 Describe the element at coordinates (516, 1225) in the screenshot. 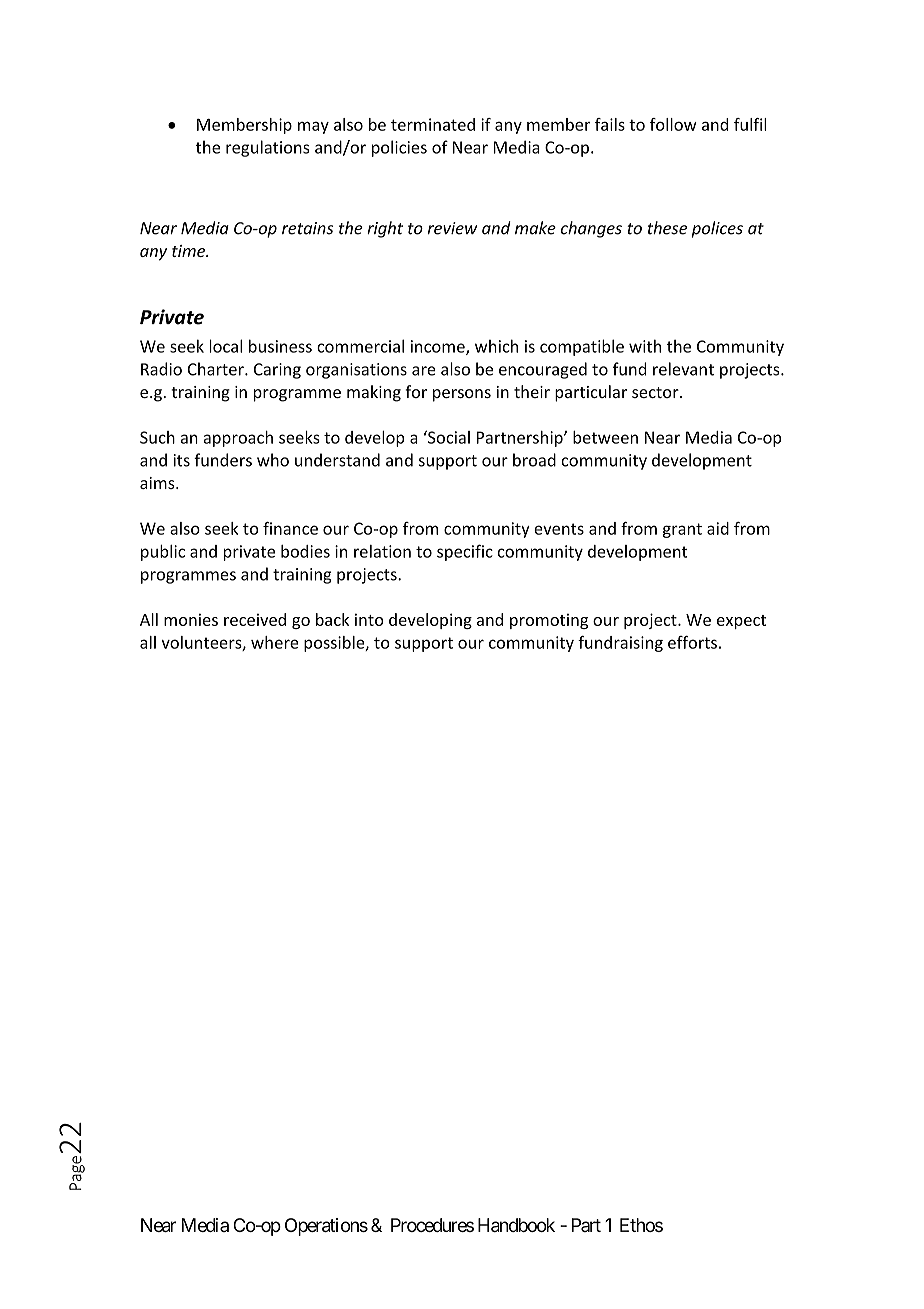

I see `Handbook` at that location.
